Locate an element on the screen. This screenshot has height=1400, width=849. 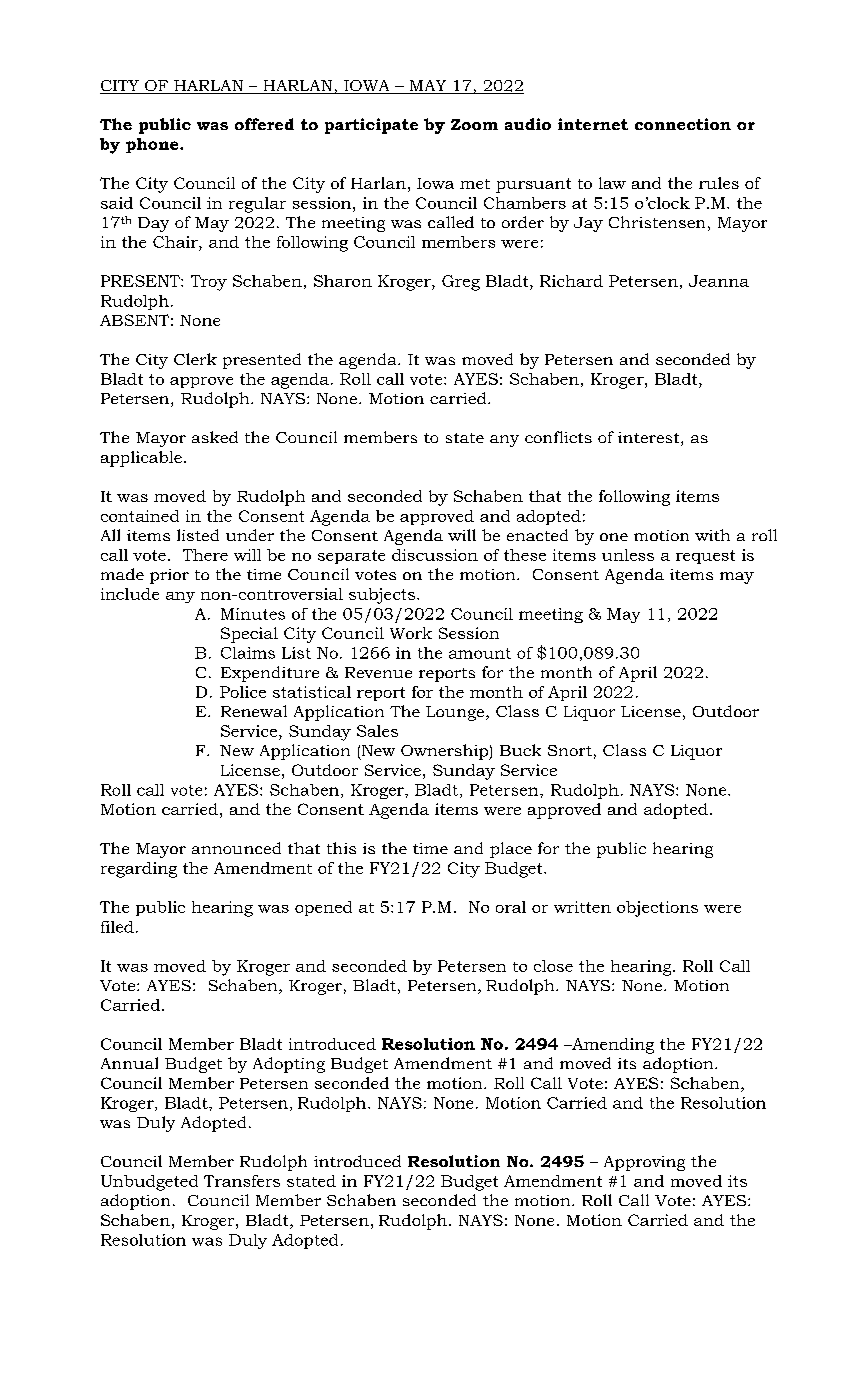
law is located at coordinates (612, 183).
